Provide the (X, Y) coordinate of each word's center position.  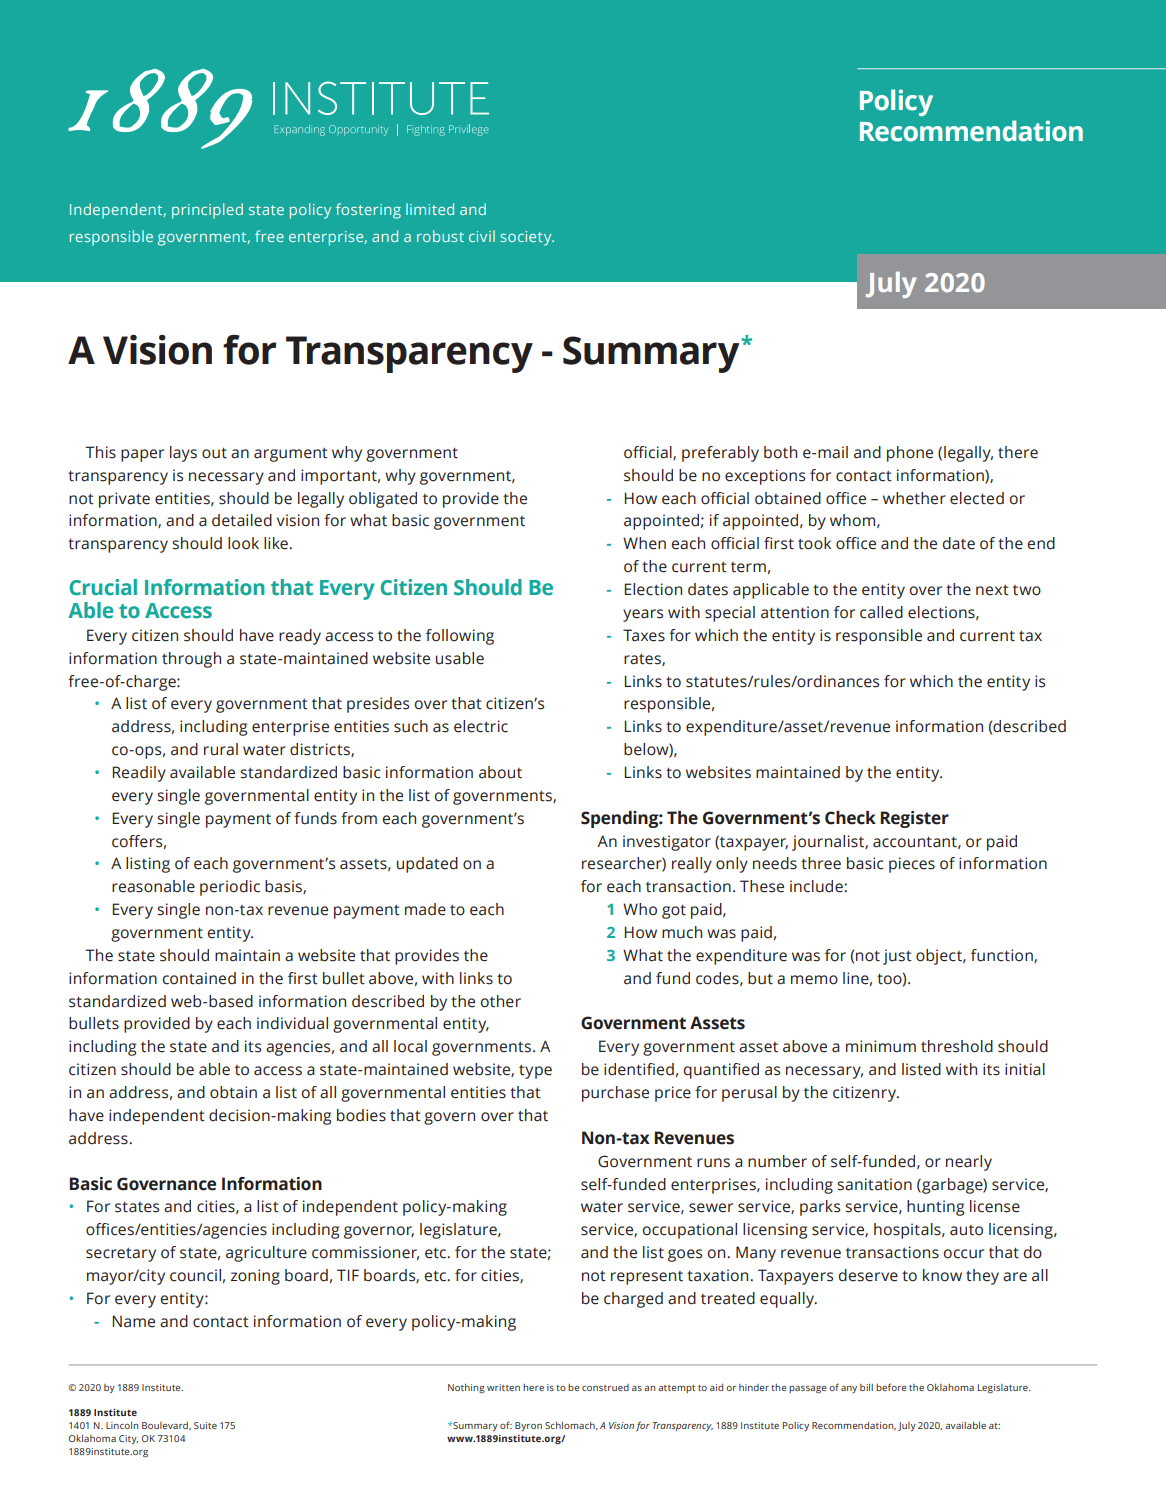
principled (207, 211)
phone (910, 454)
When (644, 543)
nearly (969, 1163)
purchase (615, 1094)
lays (183, 454)
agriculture (266, 1254)
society (527, 238)
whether (914, 498)
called (881, 612)
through (191, 660)
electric (481, 726)
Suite (205, 1425)
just (897, 957)
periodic (230, 888)
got (674, 911)
